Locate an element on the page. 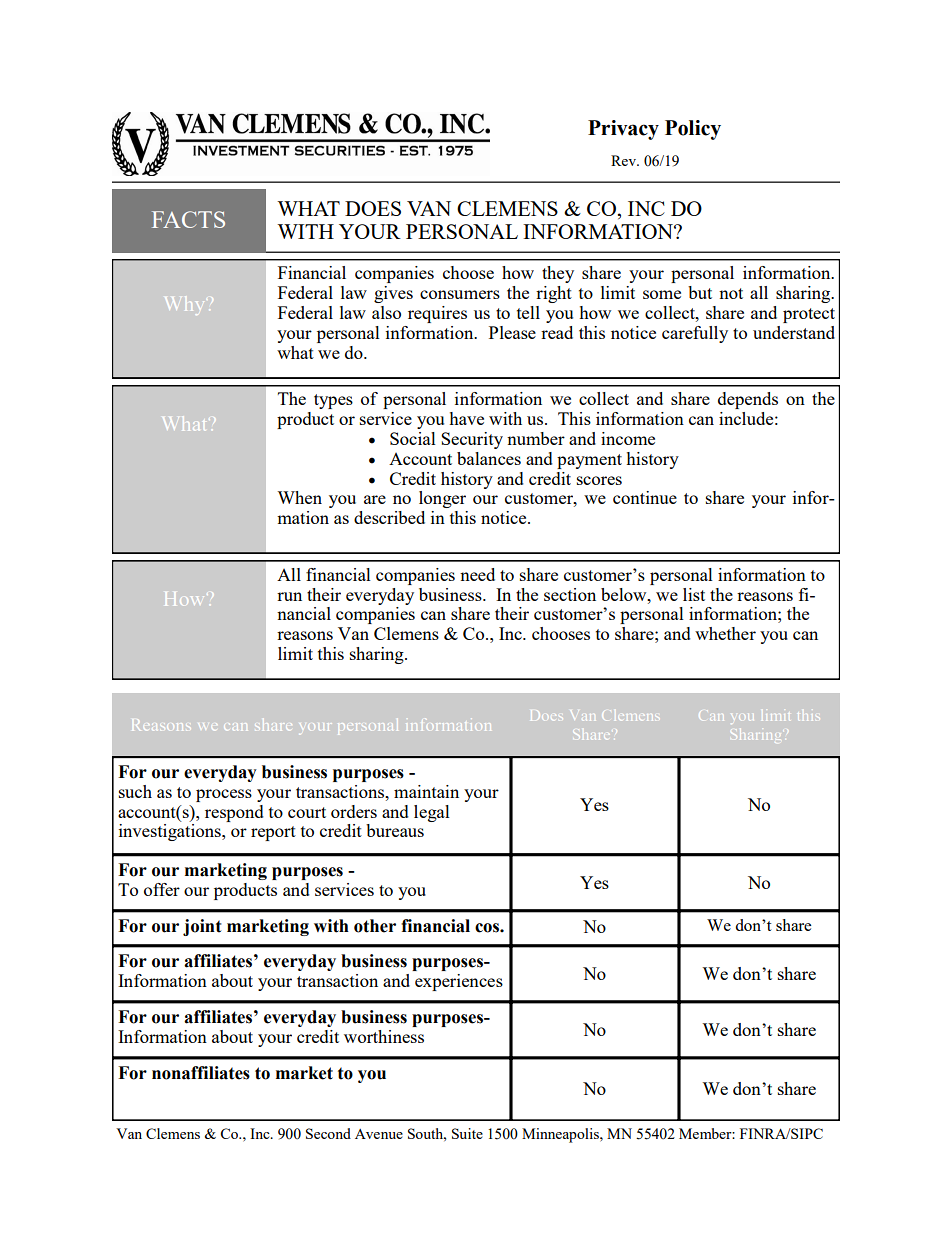  Rev is located at coordinates (625, 160).
